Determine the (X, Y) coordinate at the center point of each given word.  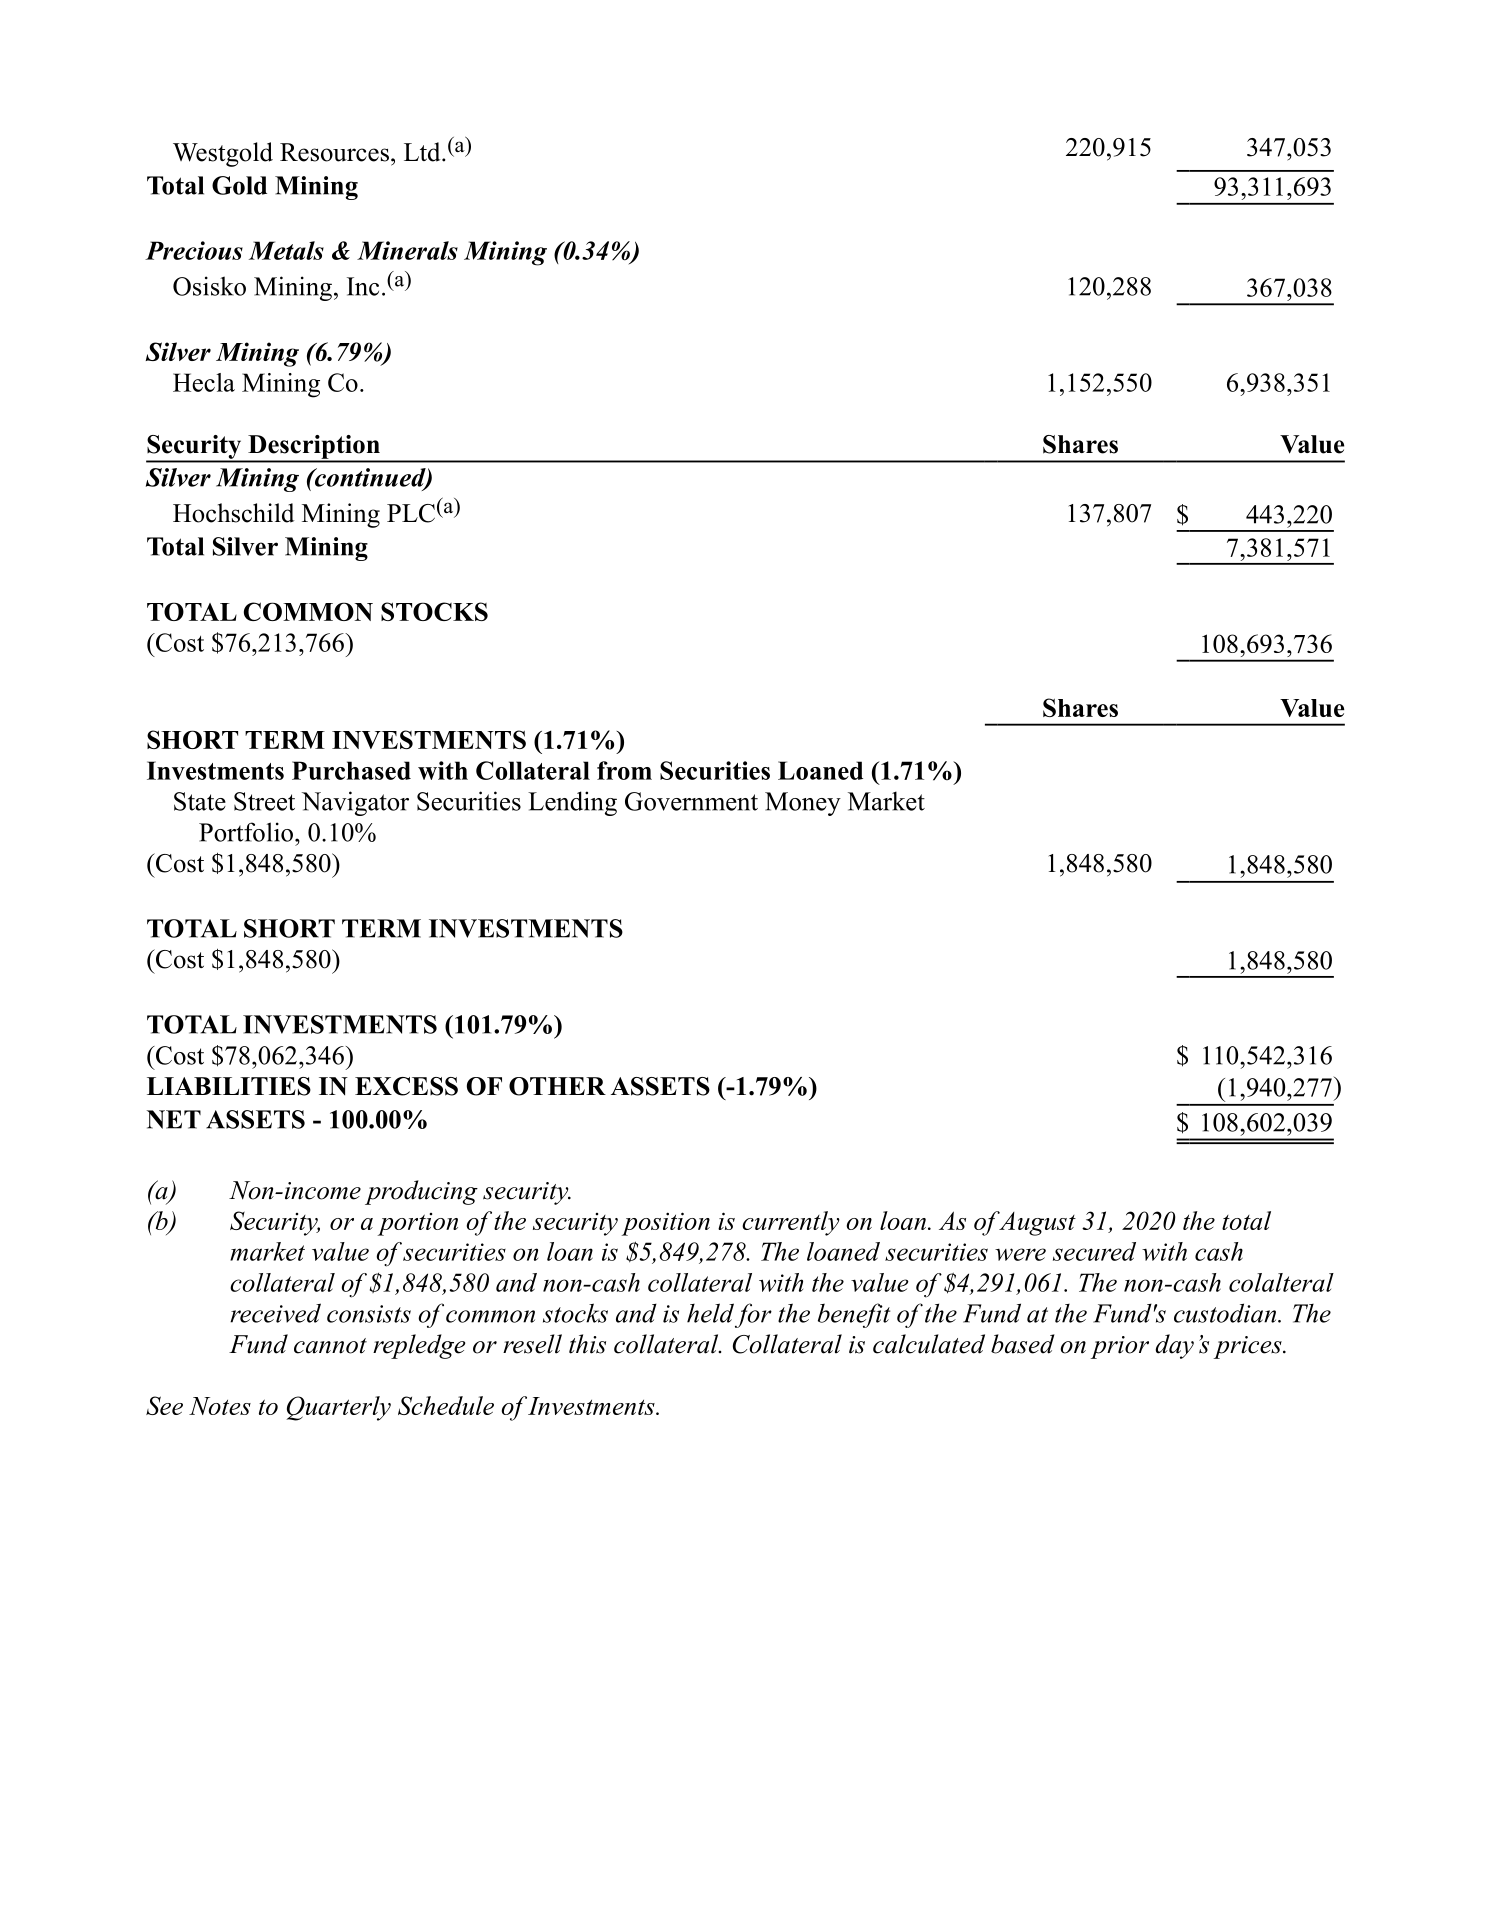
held (710, 1313)
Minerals (407, 250)
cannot (330, 1346)
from (624, 770)
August (1036, 1223)
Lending (572, 803)
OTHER (557, 1086)
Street (264, 801)
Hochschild (234, 513)
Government (691, 801)
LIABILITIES (229, 1086)
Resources (334, 152)
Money (803, 804)
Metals (286, 250)
